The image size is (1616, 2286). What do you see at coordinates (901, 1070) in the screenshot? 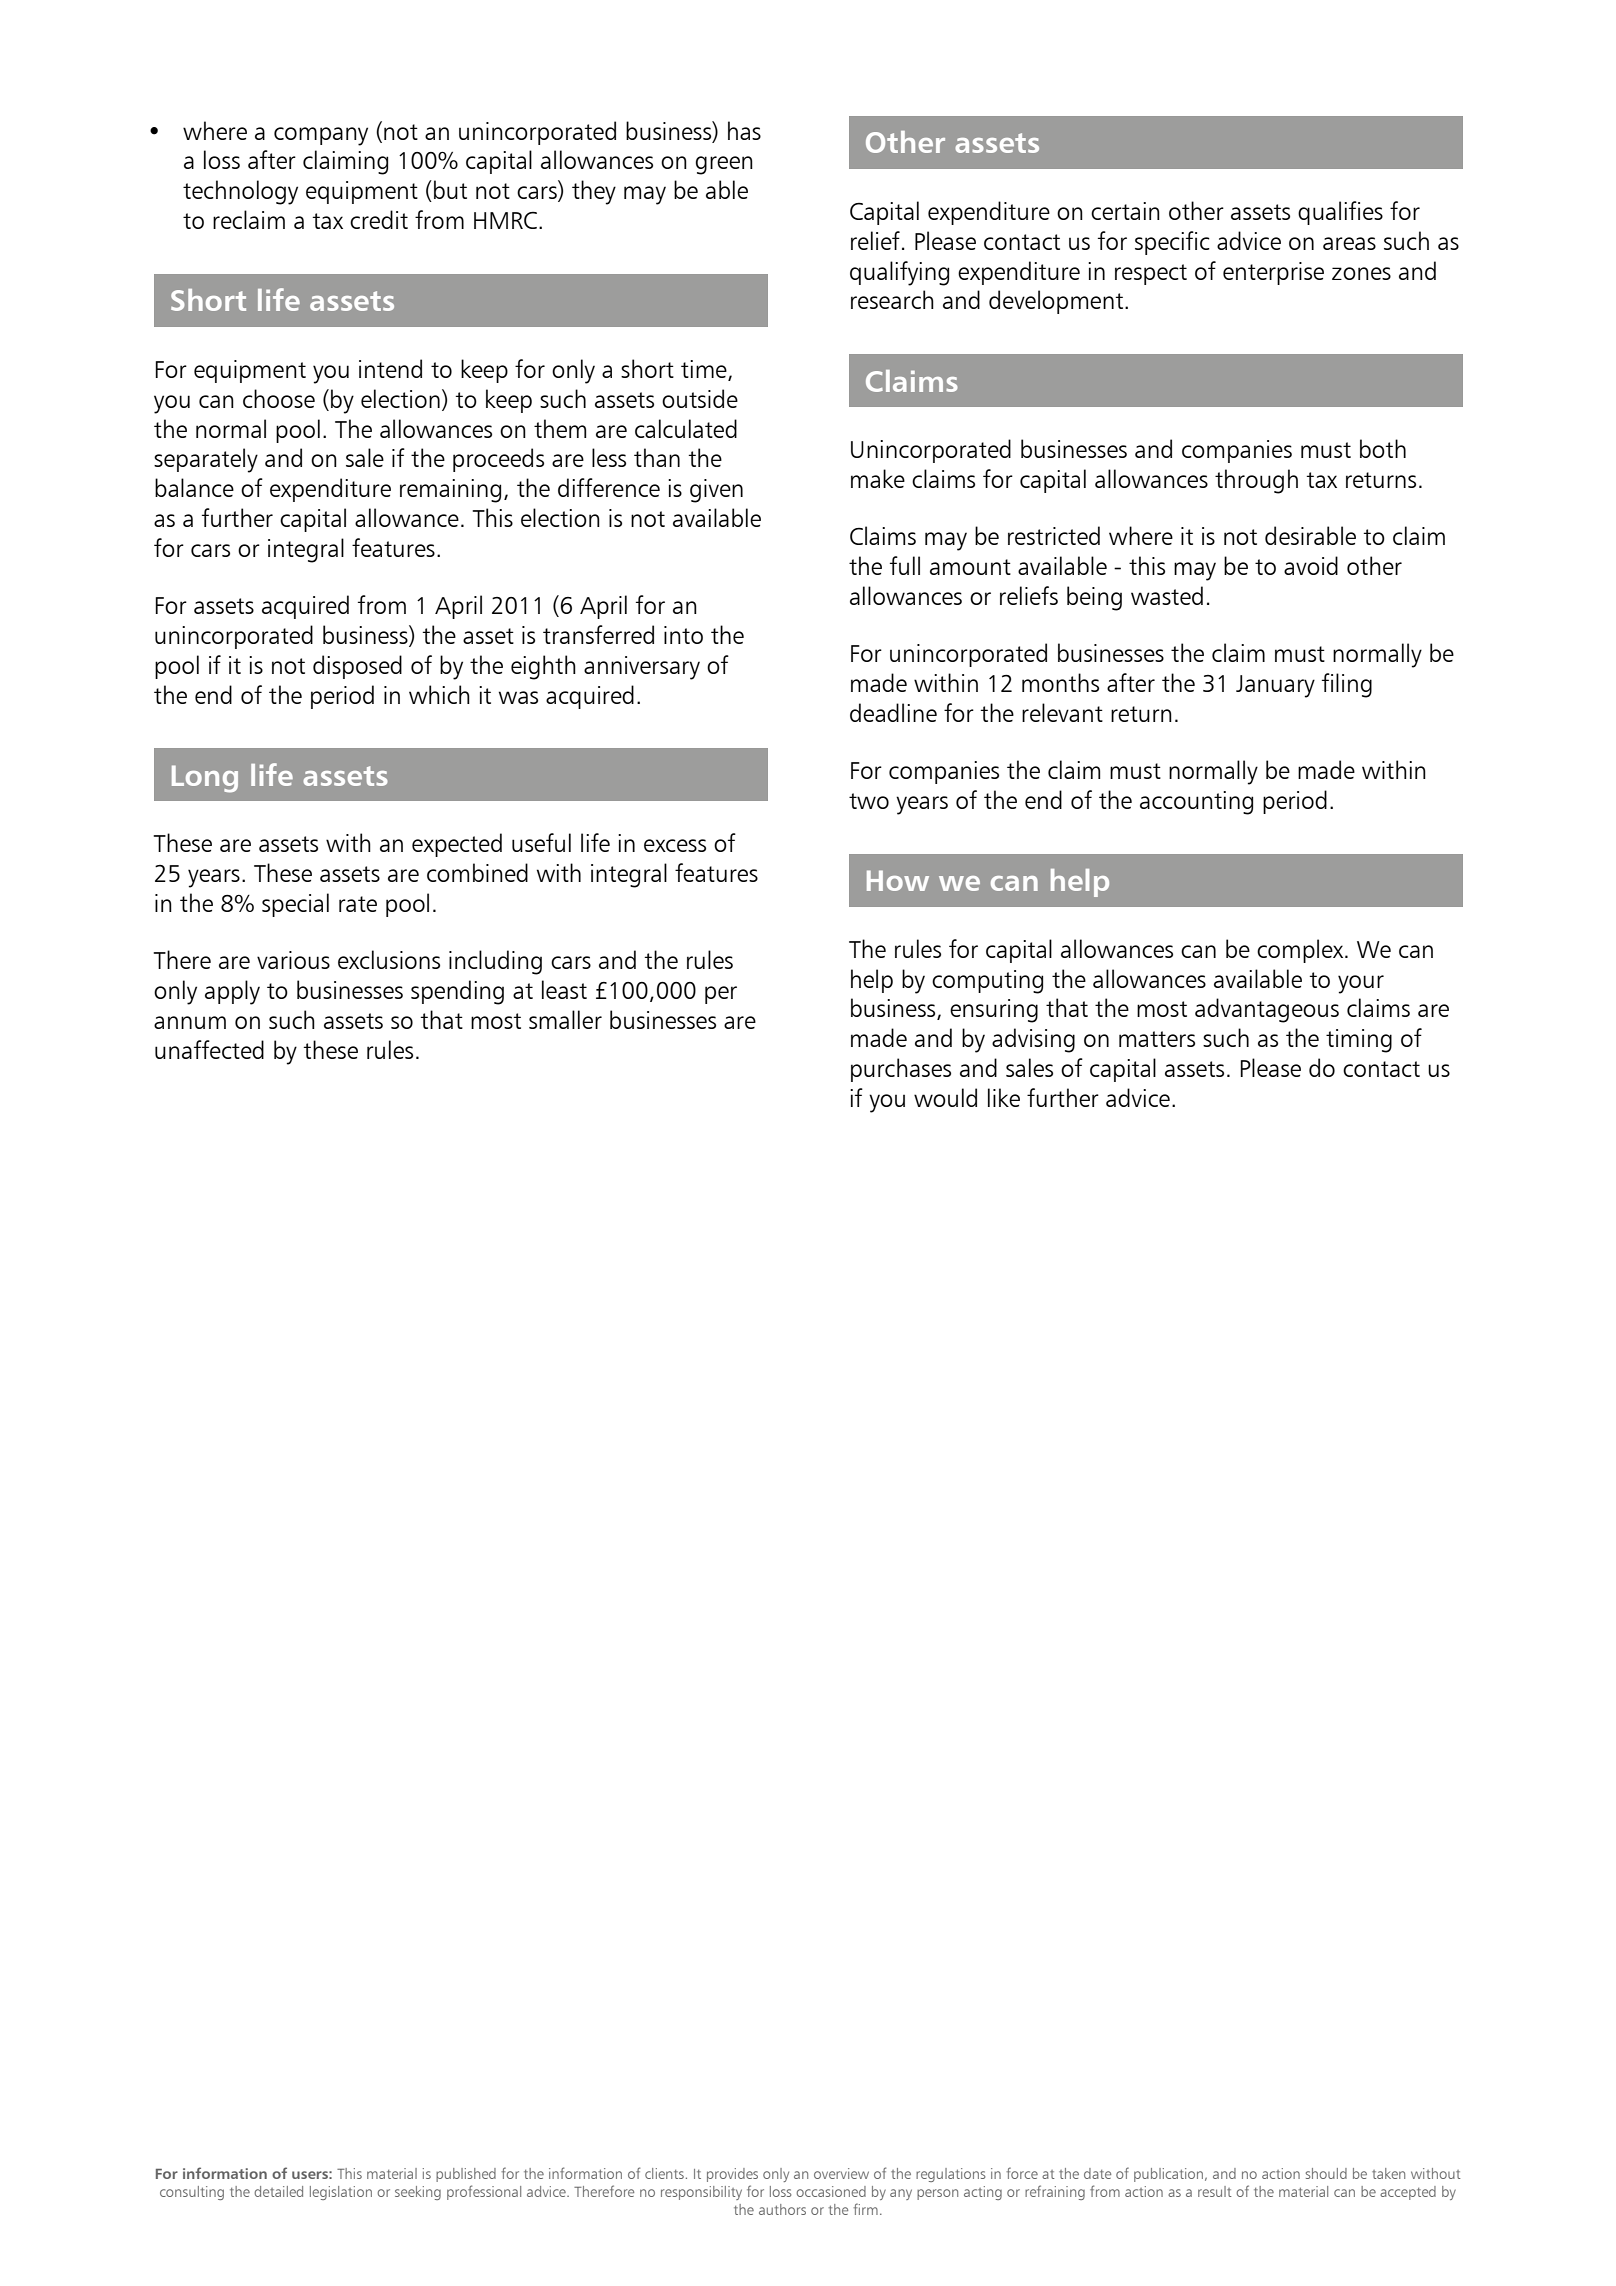
I see `purchases` at bounding box center [901, 1070].
